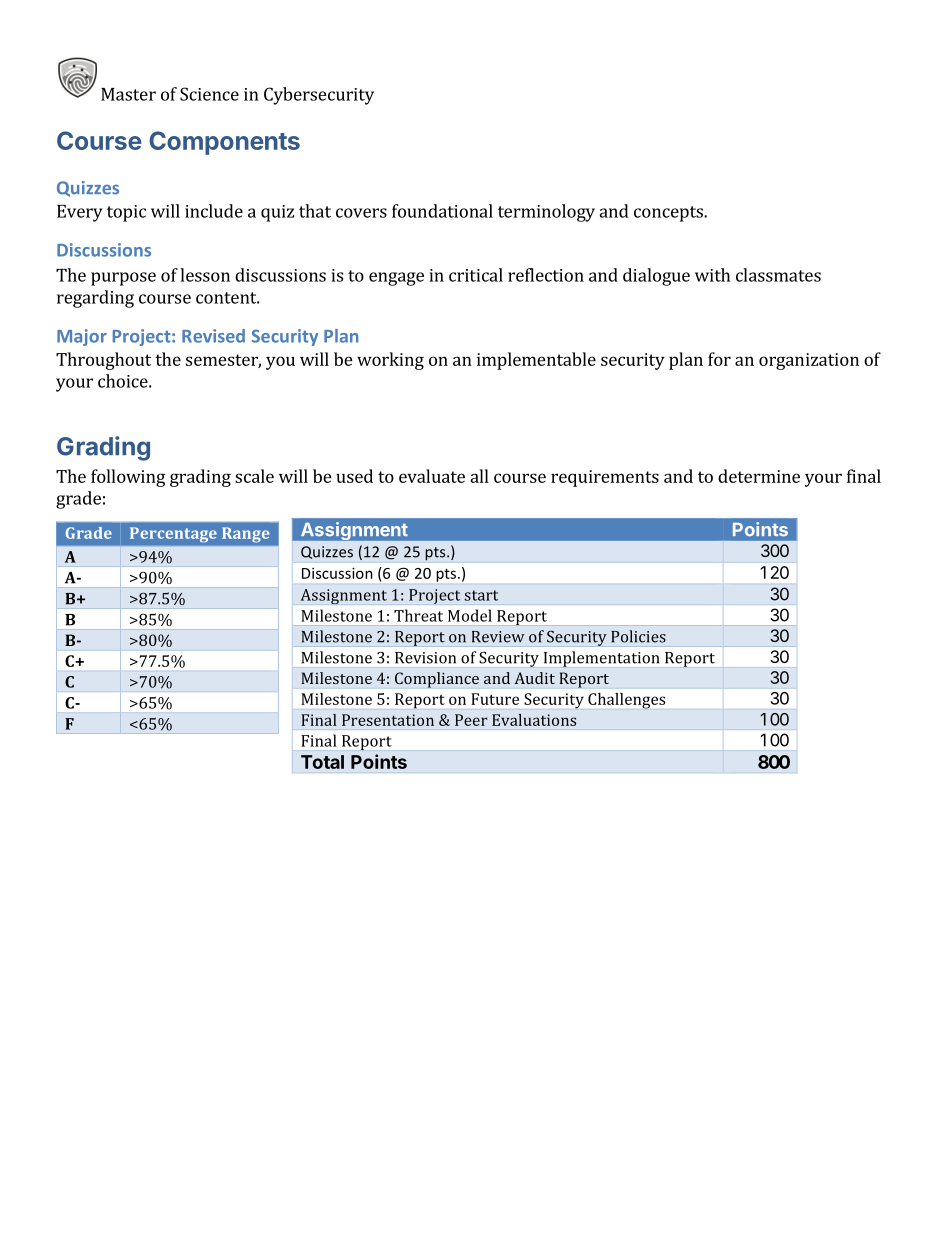 This document has width=952, height=1233. Describe the element at coordinates (432, 476) in the document. I see `evaluate` at that location.
